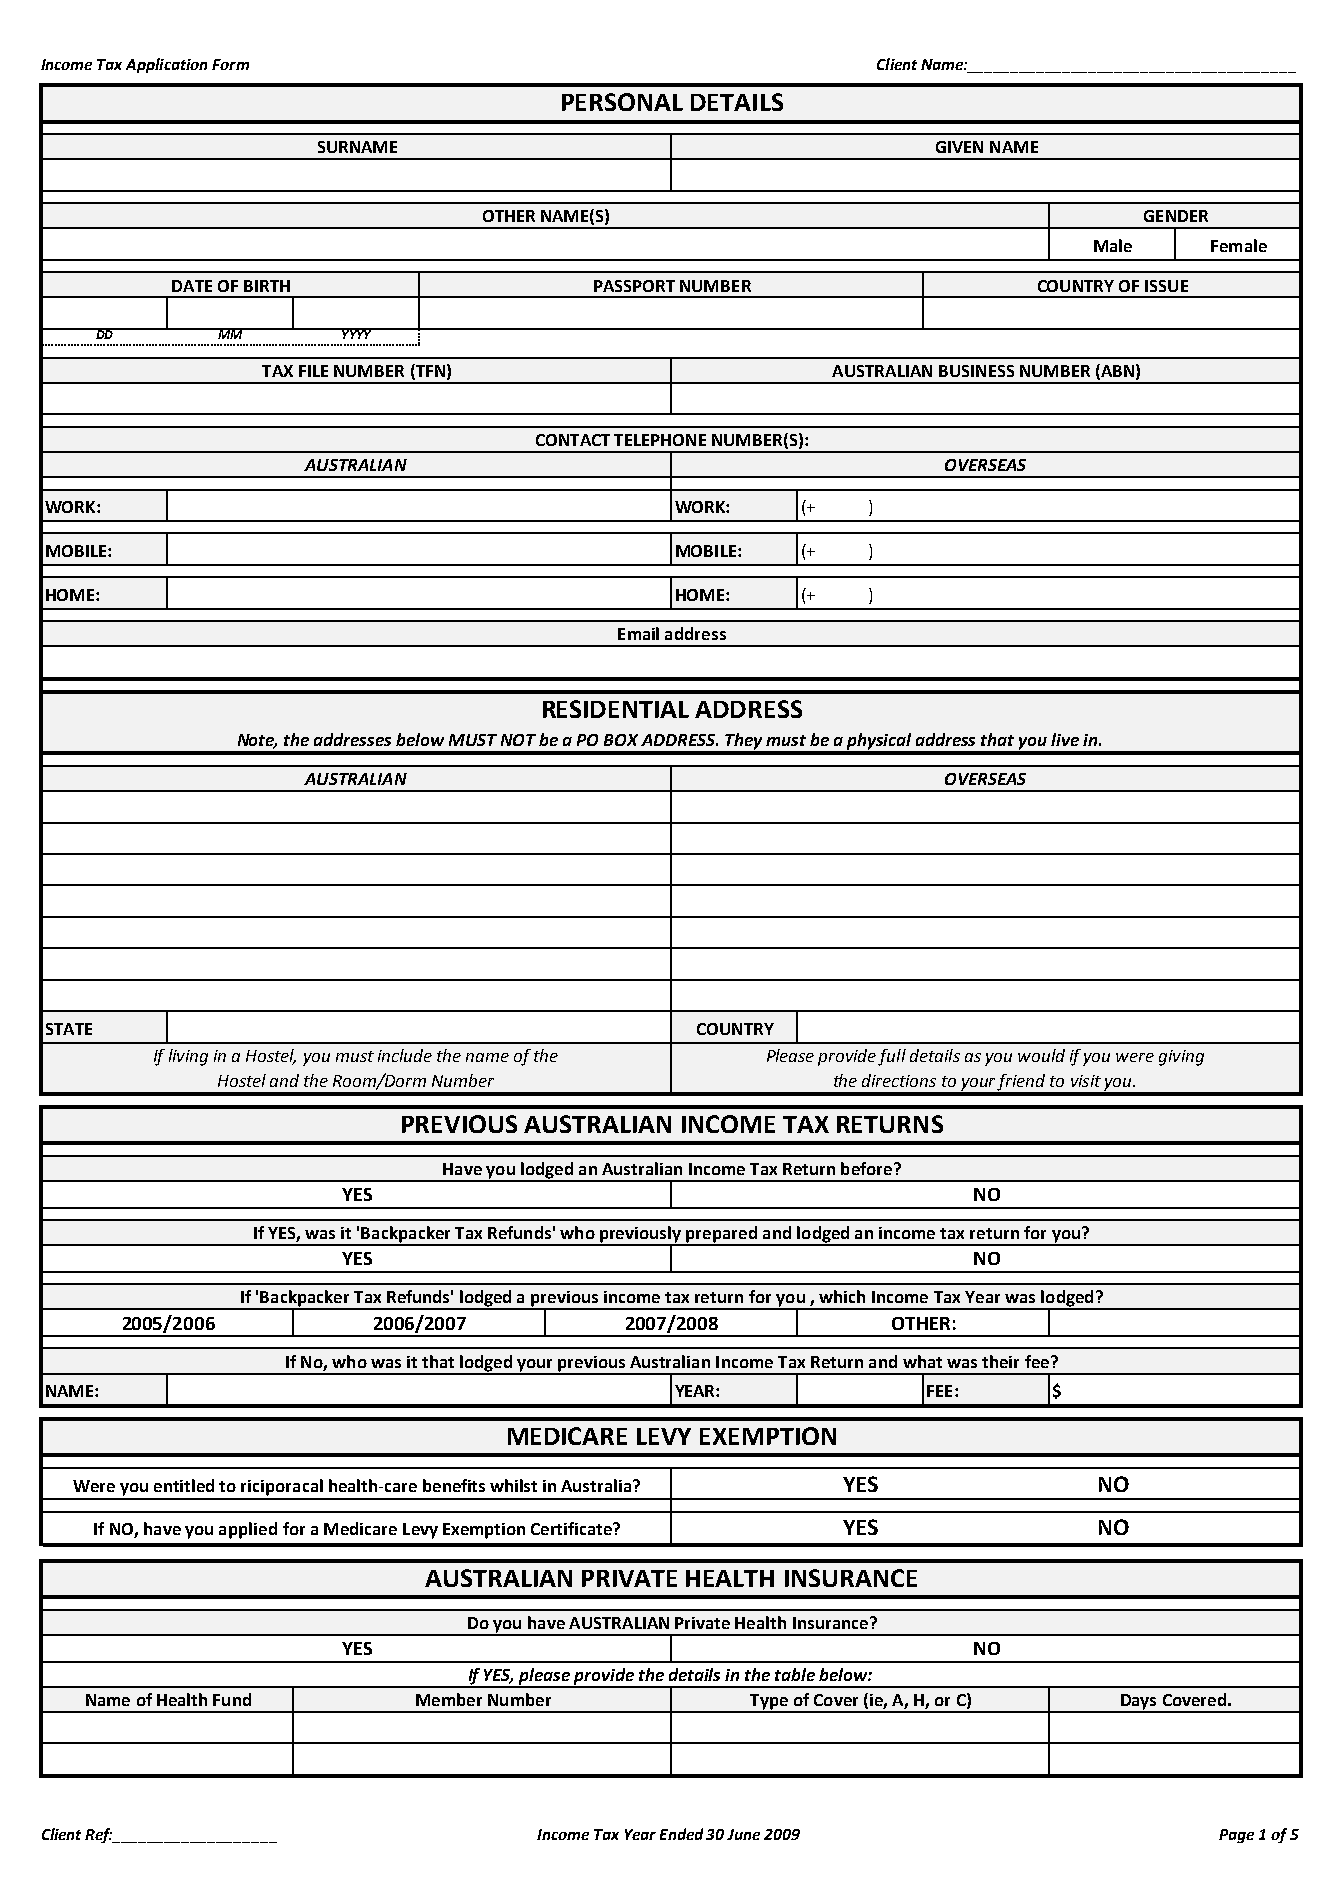 Image resolution: width=1343 pixels, height=1900 pixels. Describe the element at coordinates (660, 440) in the screenshot. I see `TELEPHONE` at that location.
